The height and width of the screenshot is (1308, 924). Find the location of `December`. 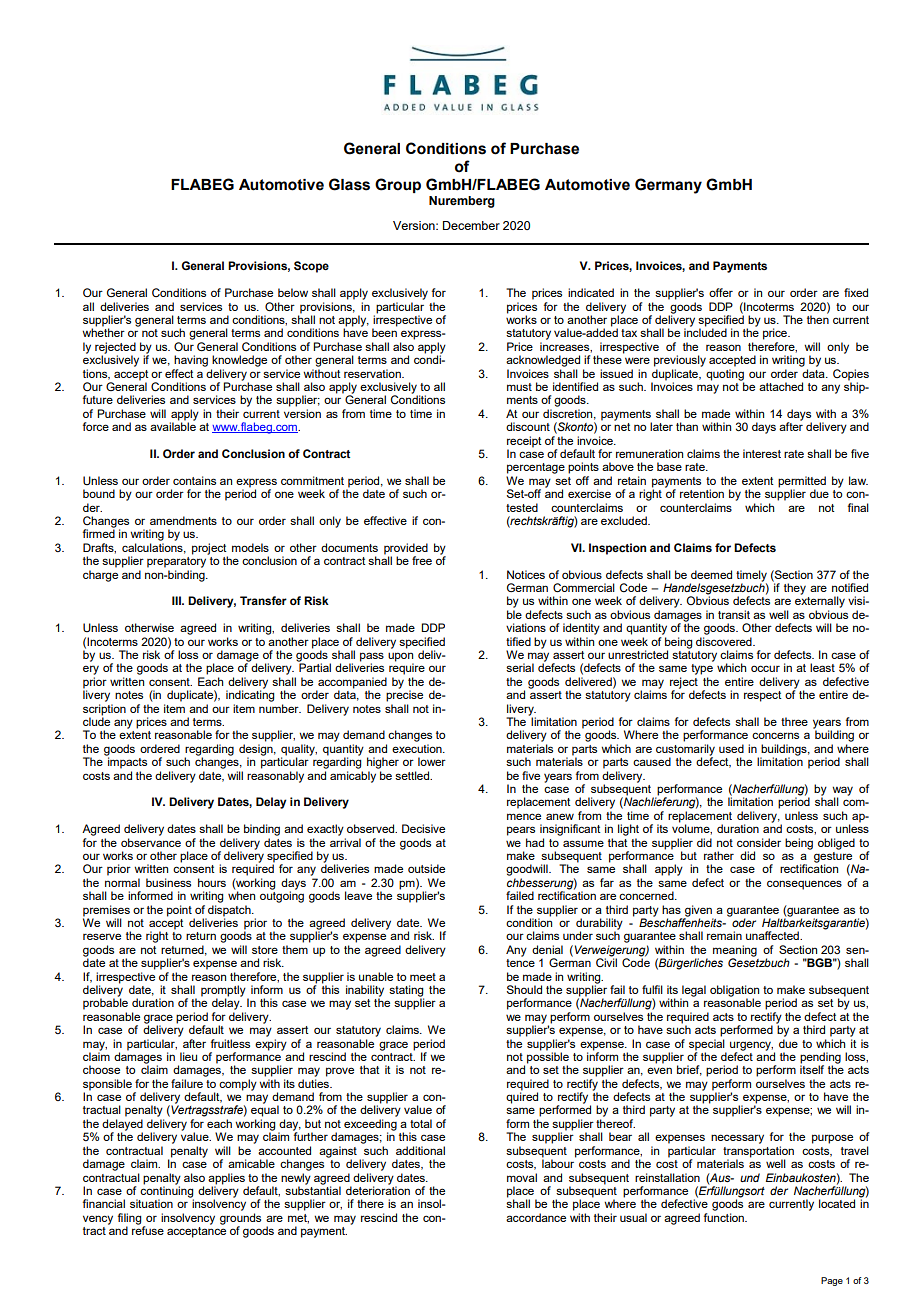

December is located at coordinates (471, 225).
